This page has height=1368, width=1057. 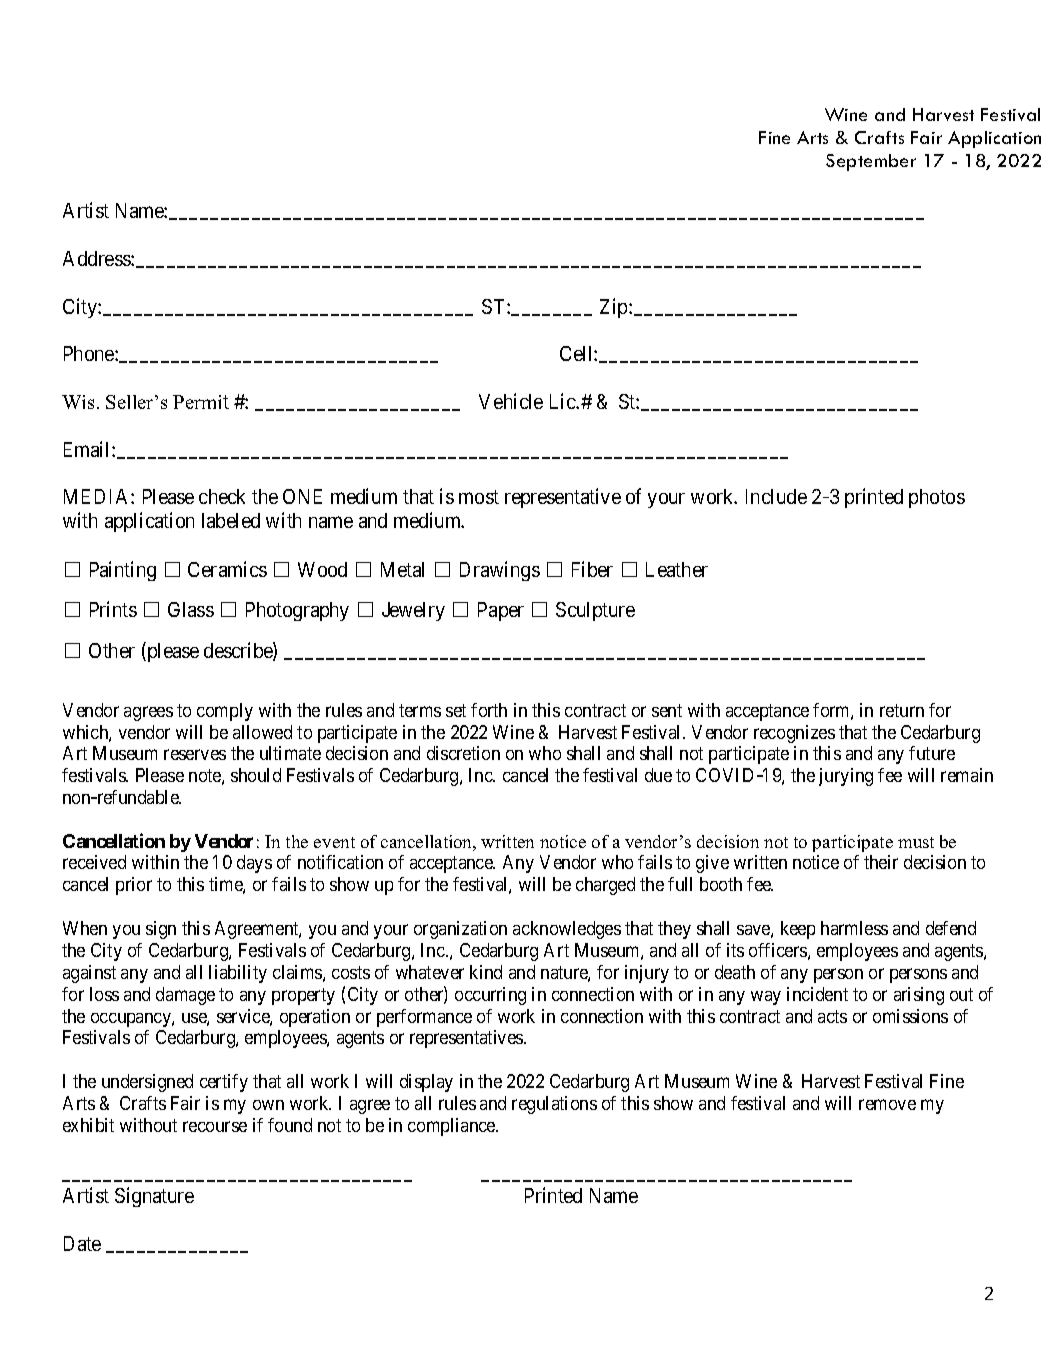 What do you see at coordinates (201, 402) in the page?
I see `Permit` at bounding box center [201, 402].
